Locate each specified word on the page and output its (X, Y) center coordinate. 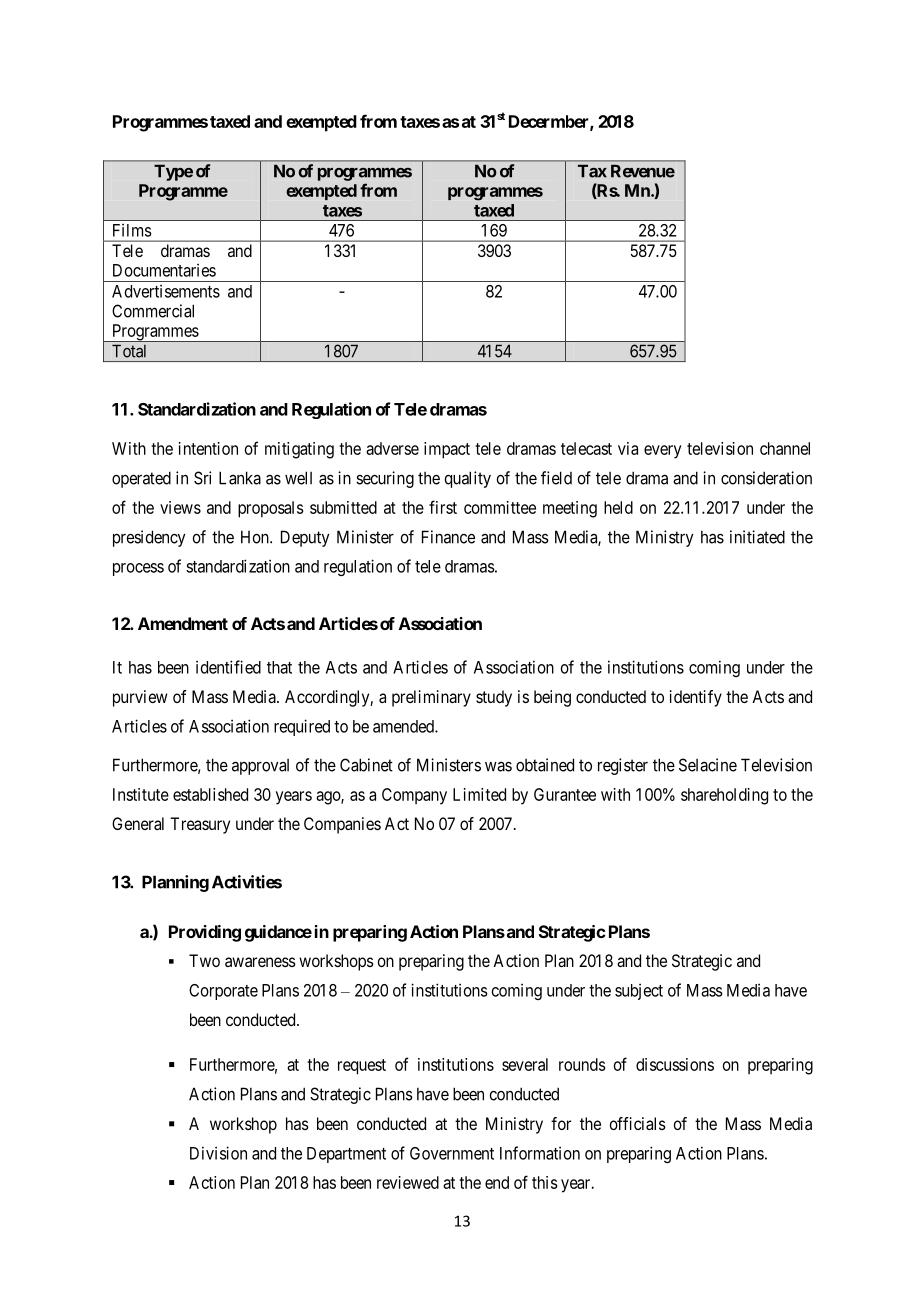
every (662, 452)
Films (132, 230)
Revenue (643, 171)
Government (452, 1153)
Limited (479, 794)
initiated (757, 537)
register (623, 766)
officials (637, 1123)
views (180, 507)
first (443, 507)
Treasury (200, 825)
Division (218, 1153)
